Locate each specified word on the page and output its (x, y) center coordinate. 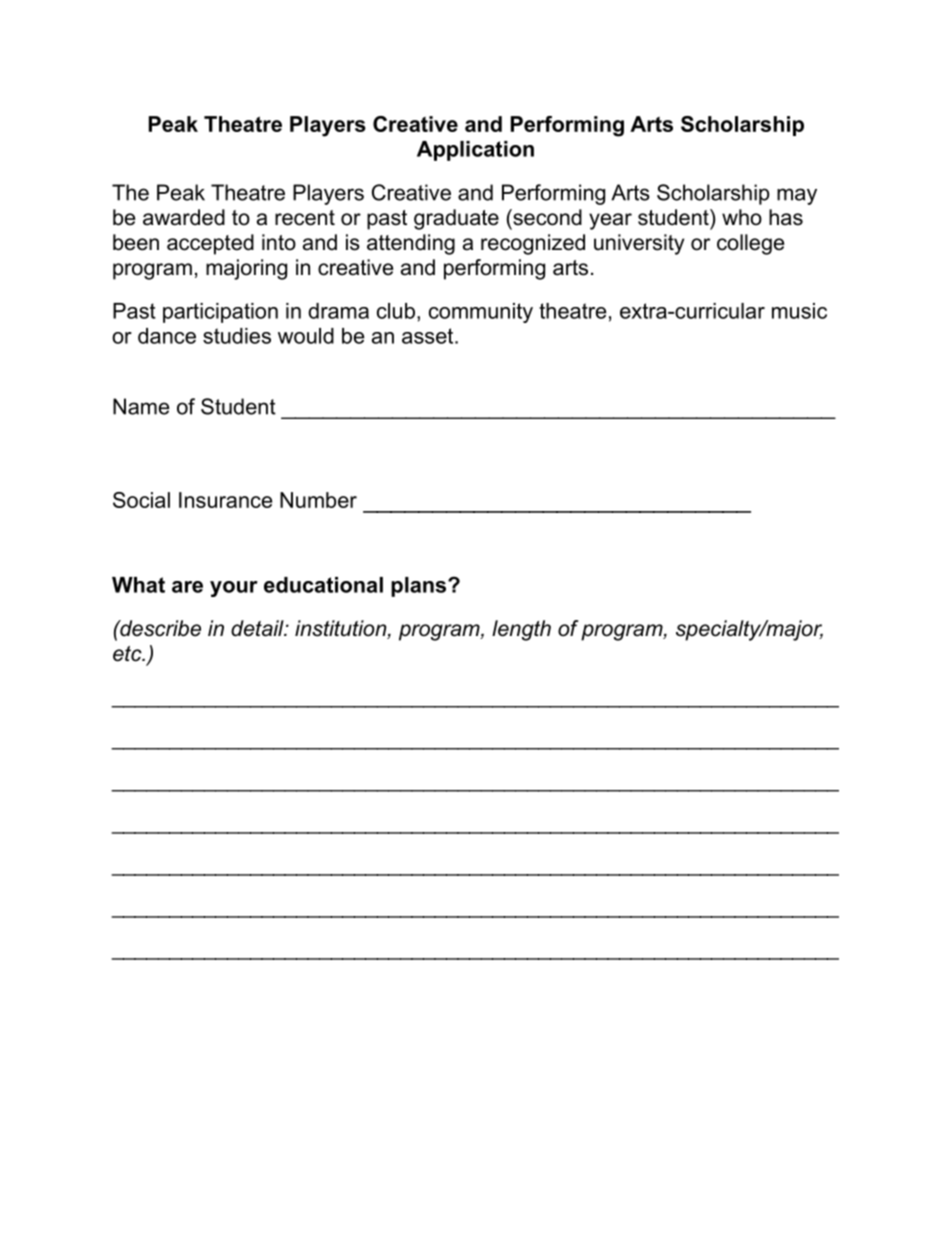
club (396, 311)
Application (475, 151)
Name (141, 406)
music (799, 311)
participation (220, 313)
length (521, 630)
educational (323, 585)
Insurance (225, 500)
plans (420, 587)
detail (258, 628)
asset (429, 336)
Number (318, 500)
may (797, 196)
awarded (184, 217)
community (481, 313)
